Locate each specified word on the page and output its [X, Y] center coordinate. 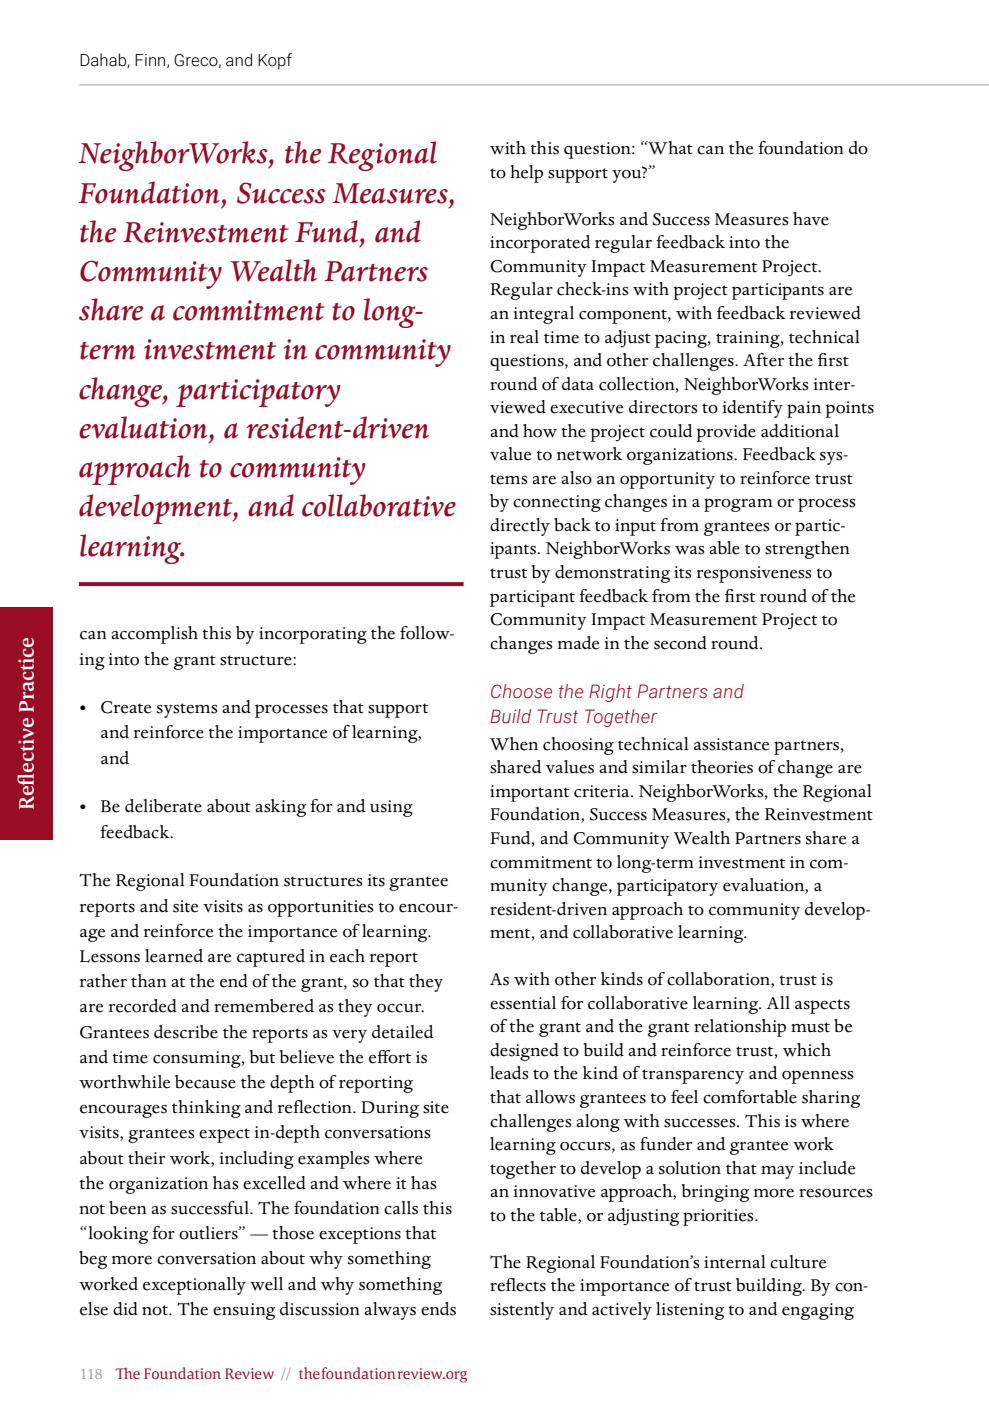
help [526, 174]
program [738, 505]
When [514, 744]
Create [126, 707]
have [811, 219]
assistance [731, 744]
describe [186, 1032]
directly [520, 527]
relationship [740, 1028]
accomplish [154, 635]
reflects [518, 1285]
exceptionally [194, 1286]
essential [523, 1003]
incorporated [540, 244]
